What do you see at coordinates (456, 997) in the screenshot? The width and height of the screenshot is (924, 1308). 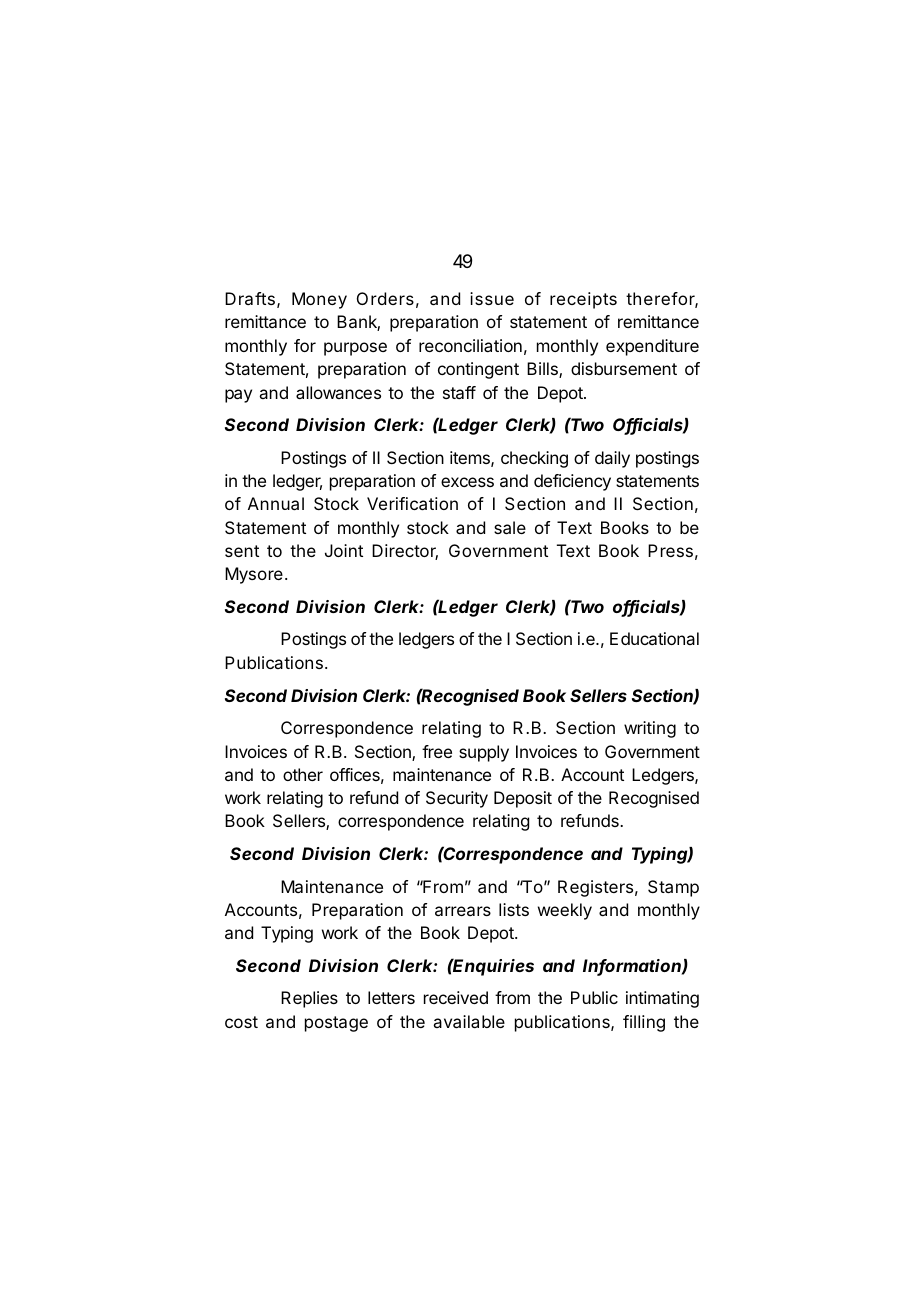 I see `received` at bounding box center [456, 997].
